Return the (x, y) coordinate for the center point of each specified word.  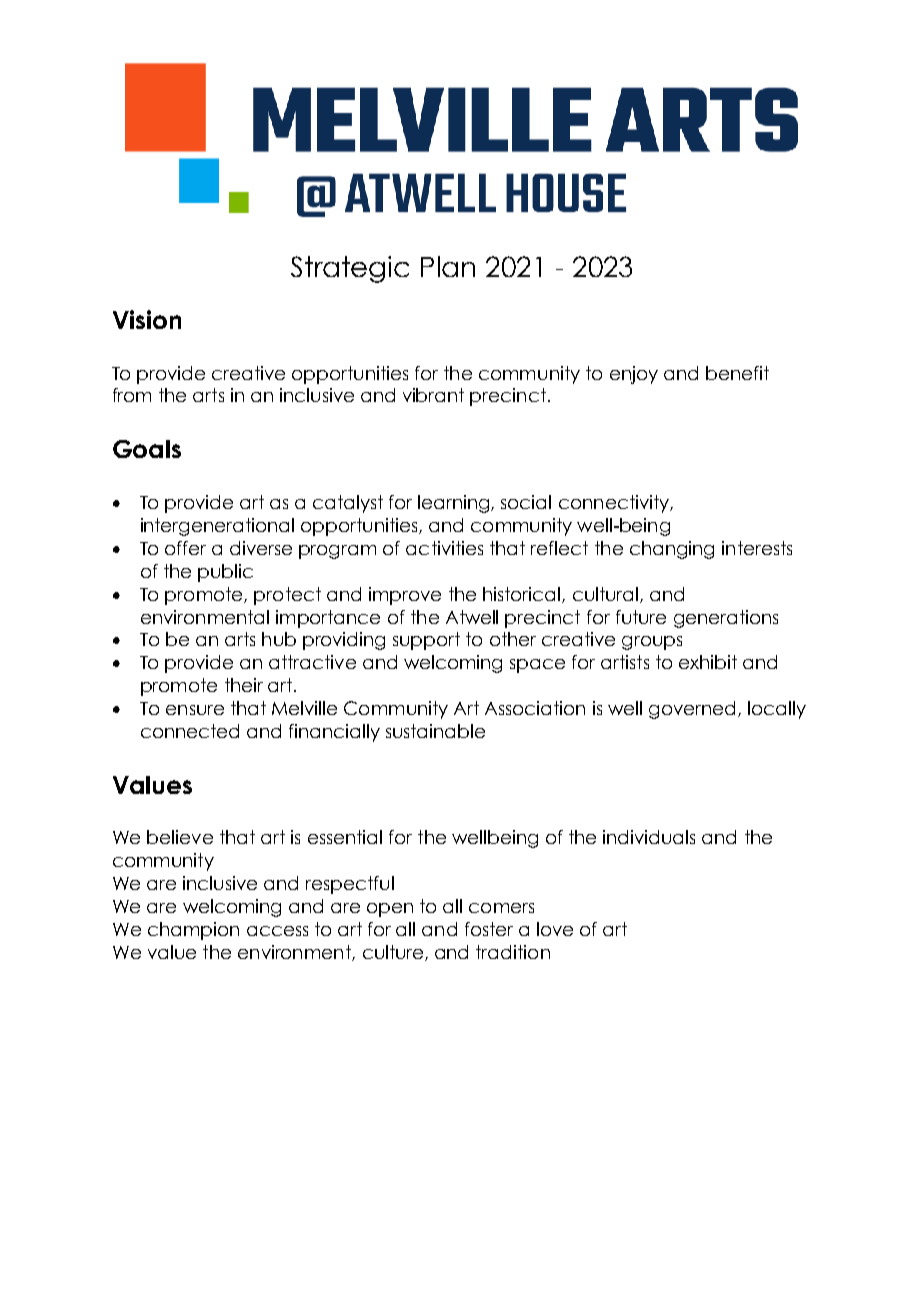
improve (405, 596)
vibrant (433, 395)
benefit (737, 373)
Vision (147, 319)
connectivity (615, 504)
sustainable (435, 731)
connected (190, 731)
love (555, 929)
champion (193, 931)
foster (489, 929)
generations (726, 619)
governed (692, 710)
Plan (448, 266)
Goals (147, 449)
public (225, 573)
